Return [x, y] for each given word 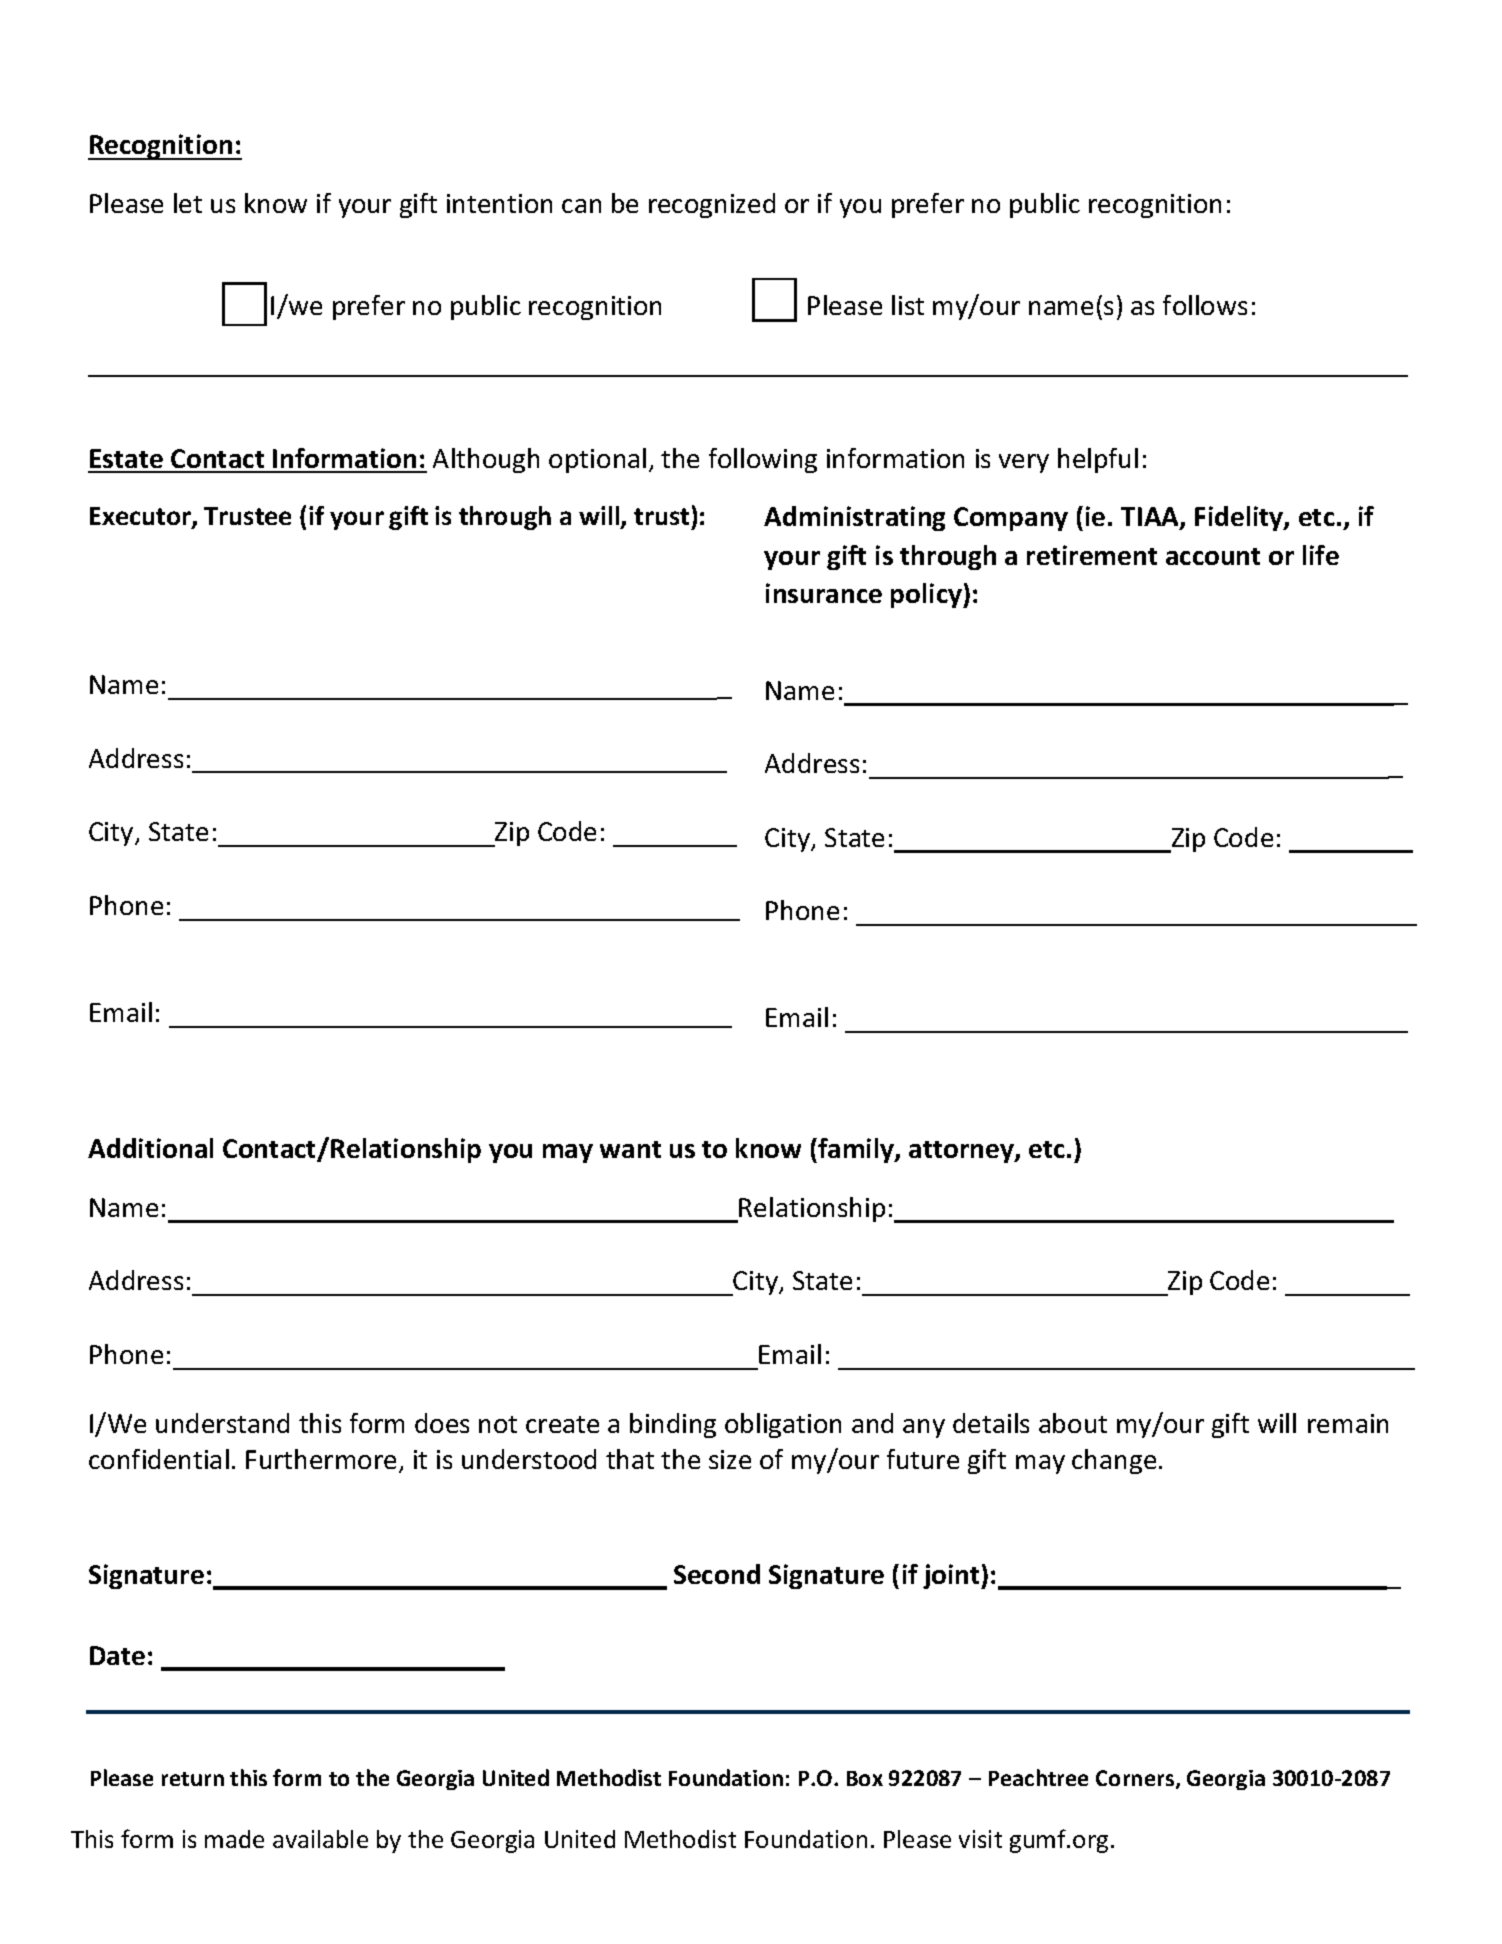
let [188, 203]
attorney [962, 1152]
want [630, 1149]
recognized [712, 205]
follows [1205, 305]
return [193, 1779]
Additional [150, 1148]
